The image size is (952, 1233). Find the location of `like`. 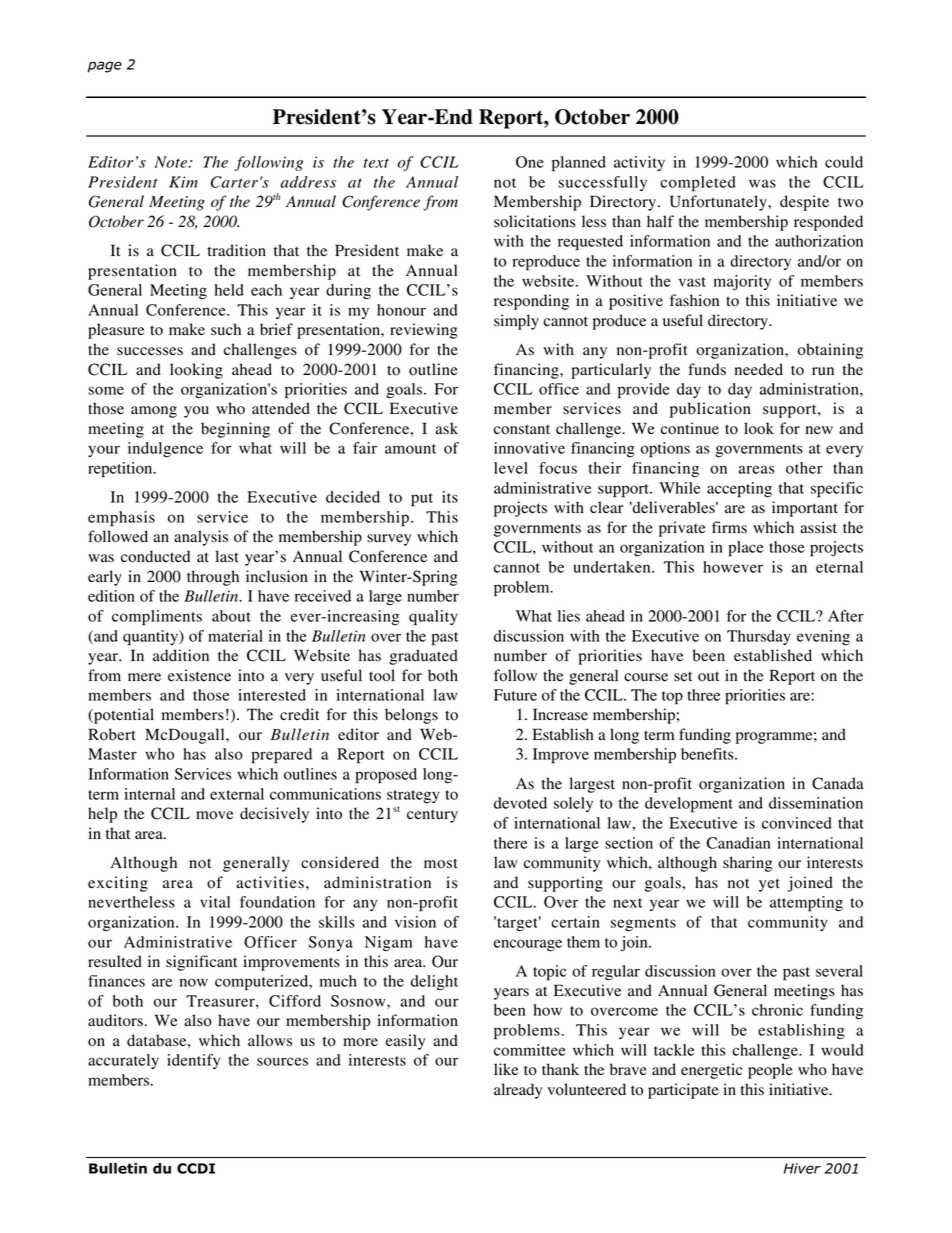

like is located at coordinates (506, 1069).
